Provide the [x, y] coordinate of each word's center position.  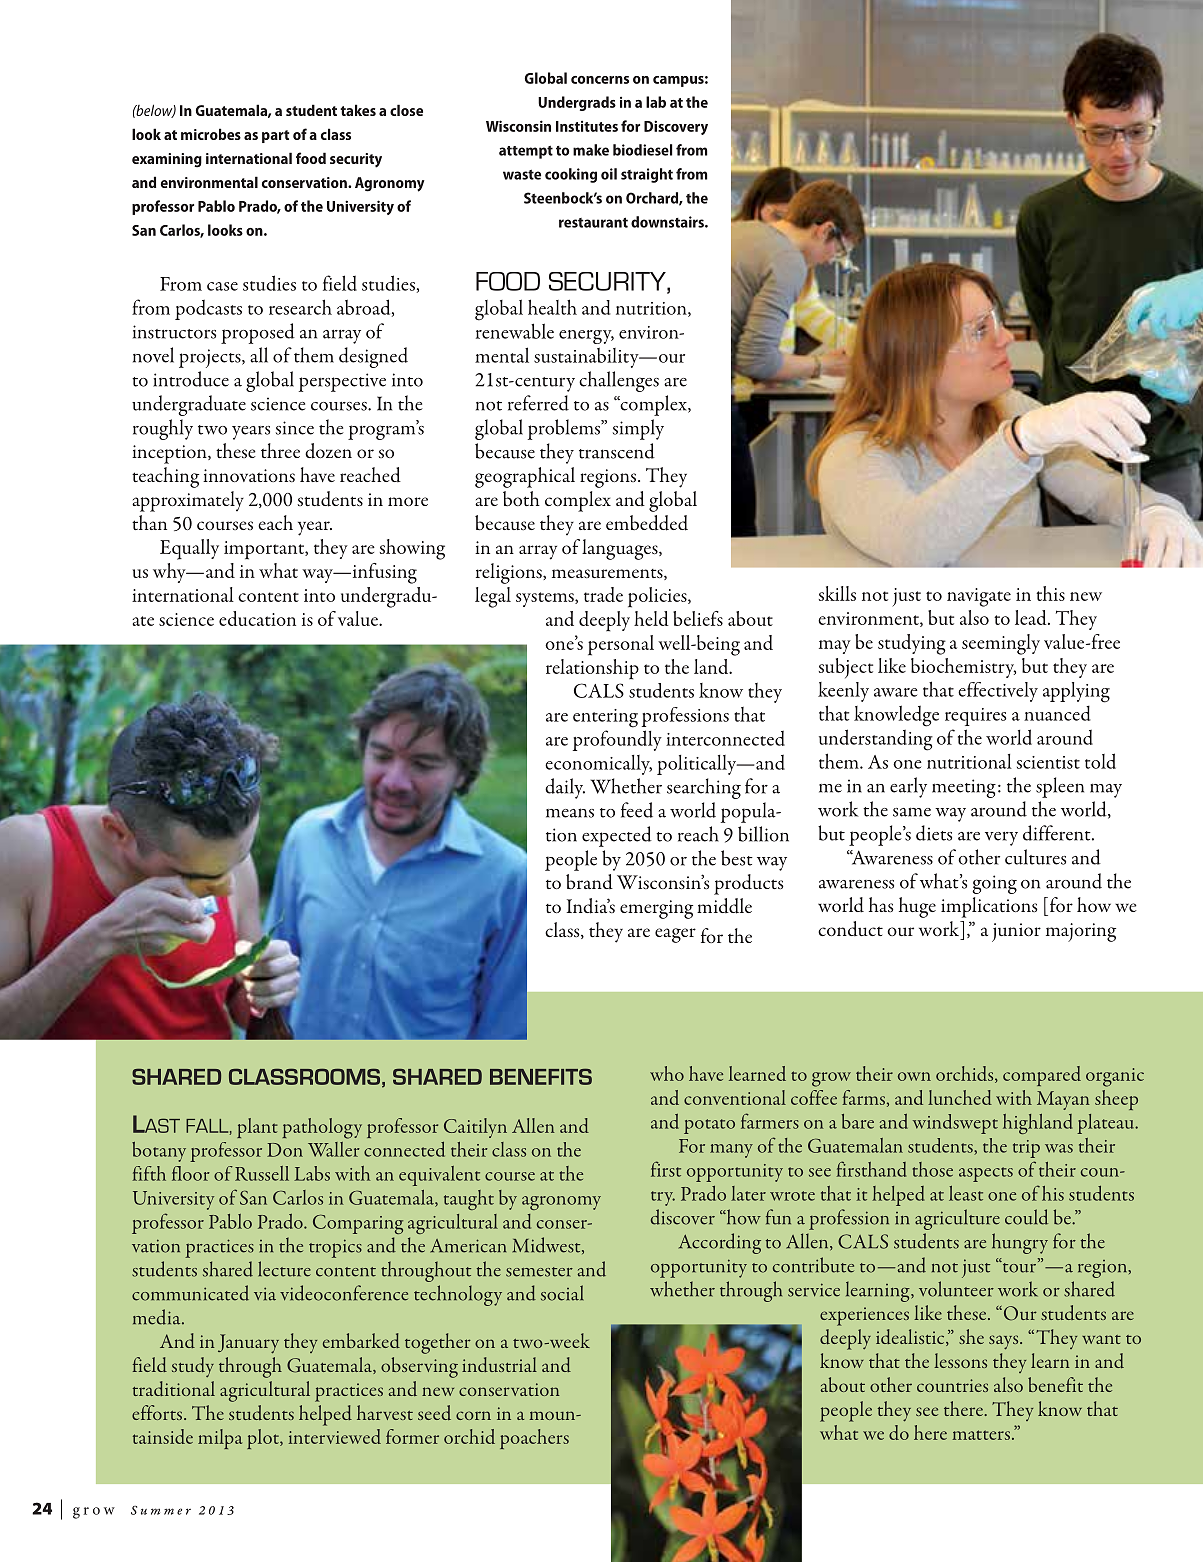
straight [647, 175]
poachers [534, 1439]
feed [637, 810]
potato [709, 1126]
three [280, 450]
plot [264, 1439]
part [275, 136]
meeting [964, 788]
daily [565, 788]
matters [981, 1435]
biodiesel [642, 150]
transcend [617, 451]
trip [1026, 1149]
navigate [979, 597]
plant [257, 1128]
